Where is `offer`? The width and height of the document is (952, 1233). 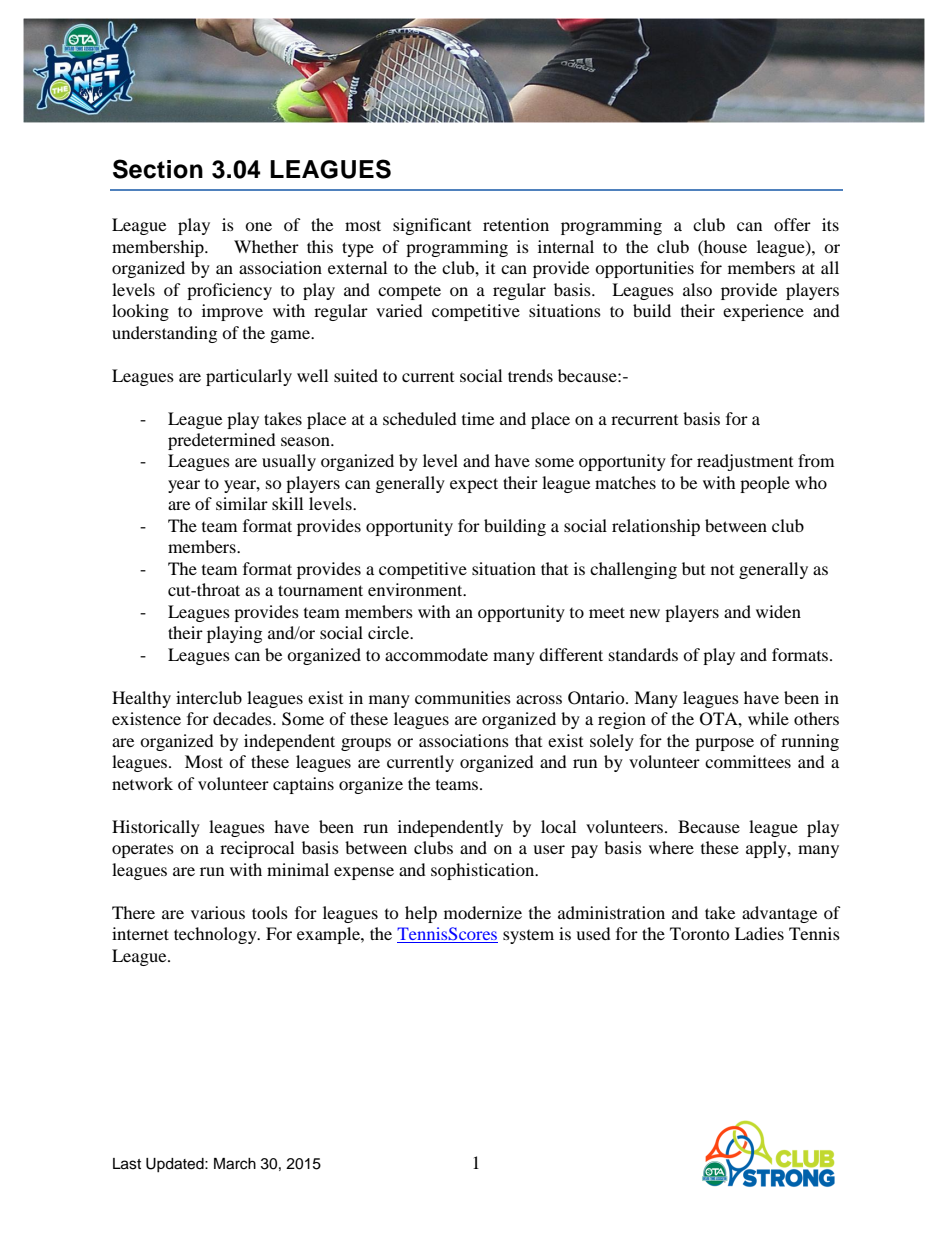
offer is located at coordinates (792, 224).
